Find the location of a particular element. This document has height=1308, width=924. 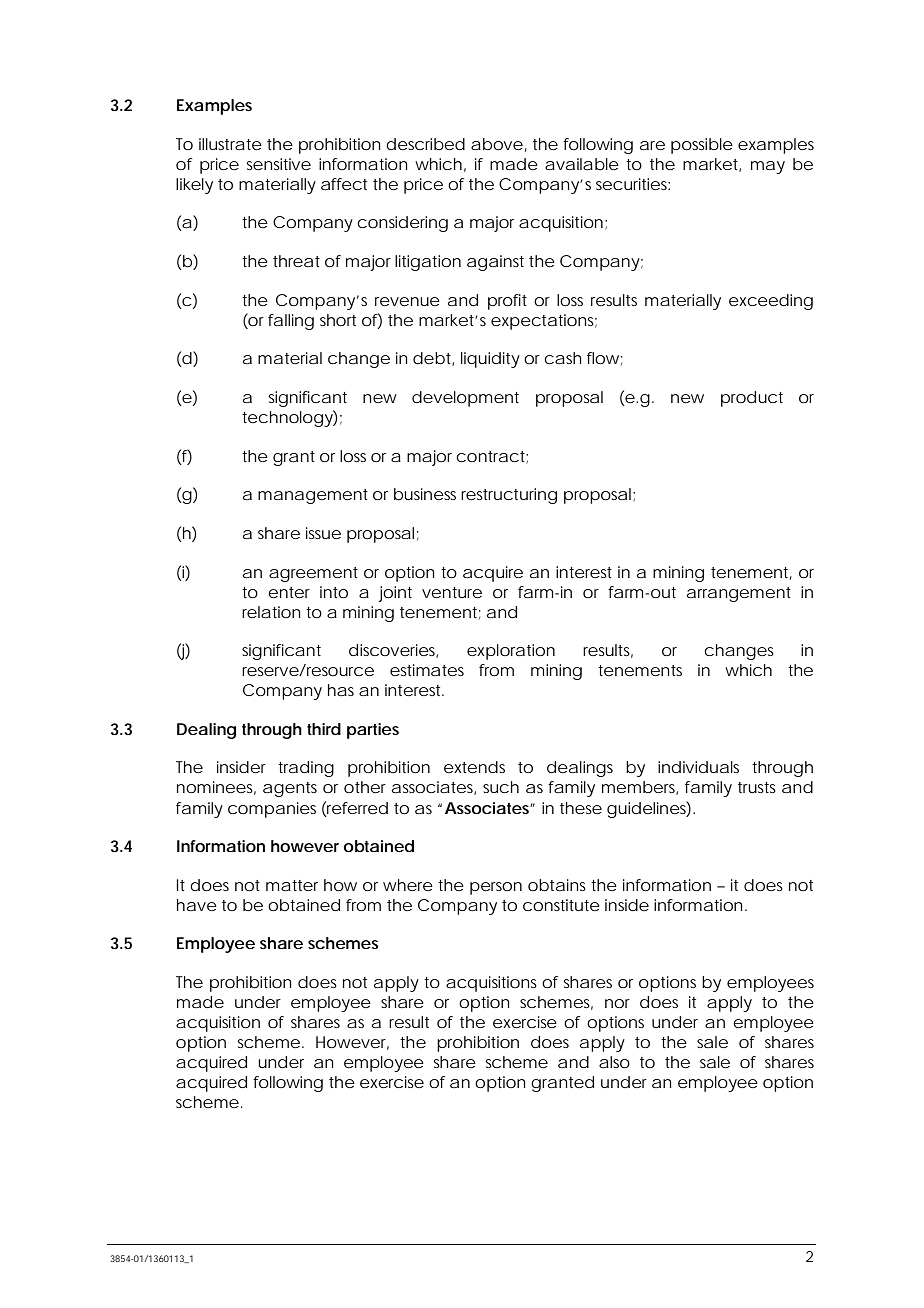

management is located at coordinates (313, 496).
